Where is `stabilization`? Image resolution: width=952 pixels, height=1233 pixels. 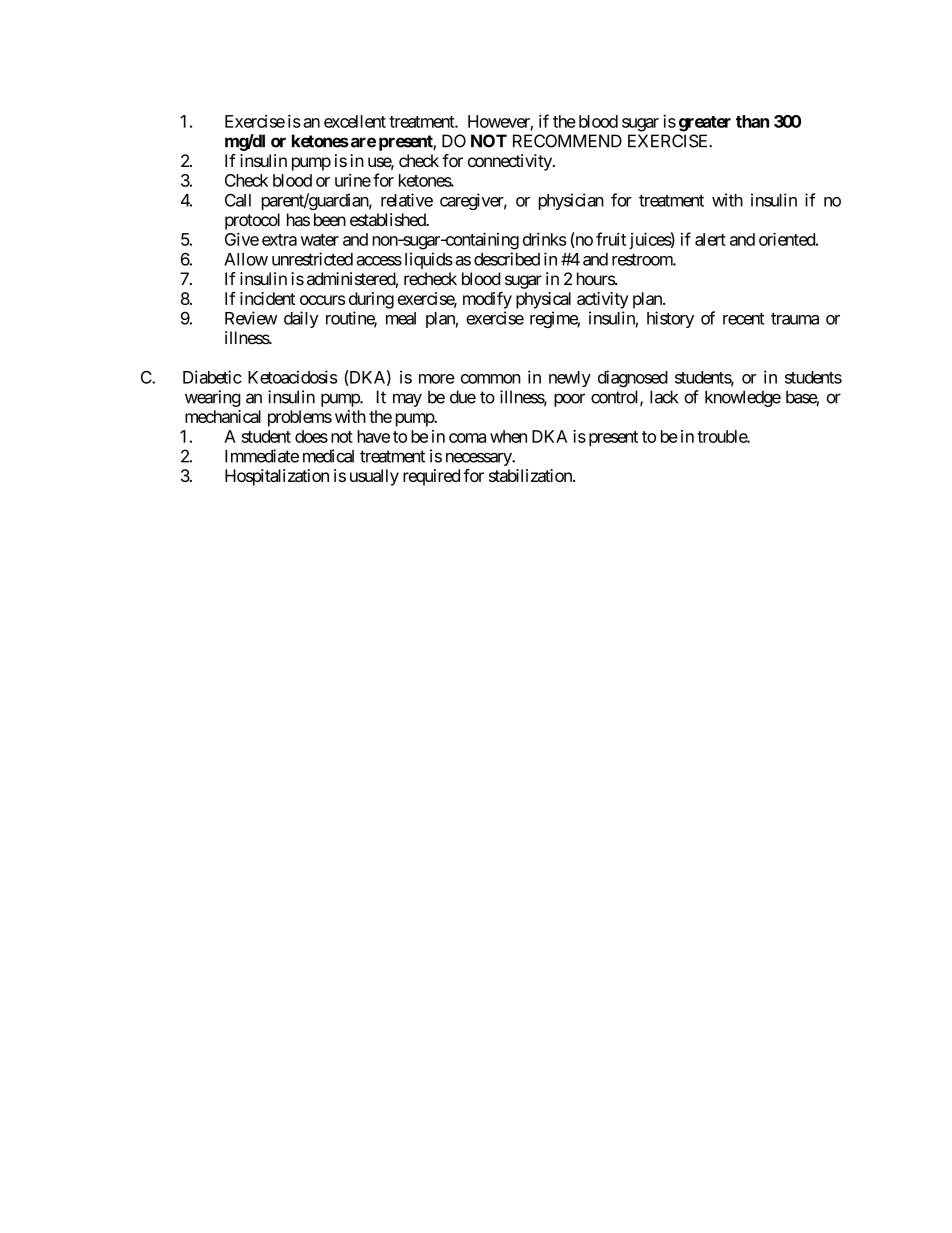 stabilization is located at coordinates (531, 475).
